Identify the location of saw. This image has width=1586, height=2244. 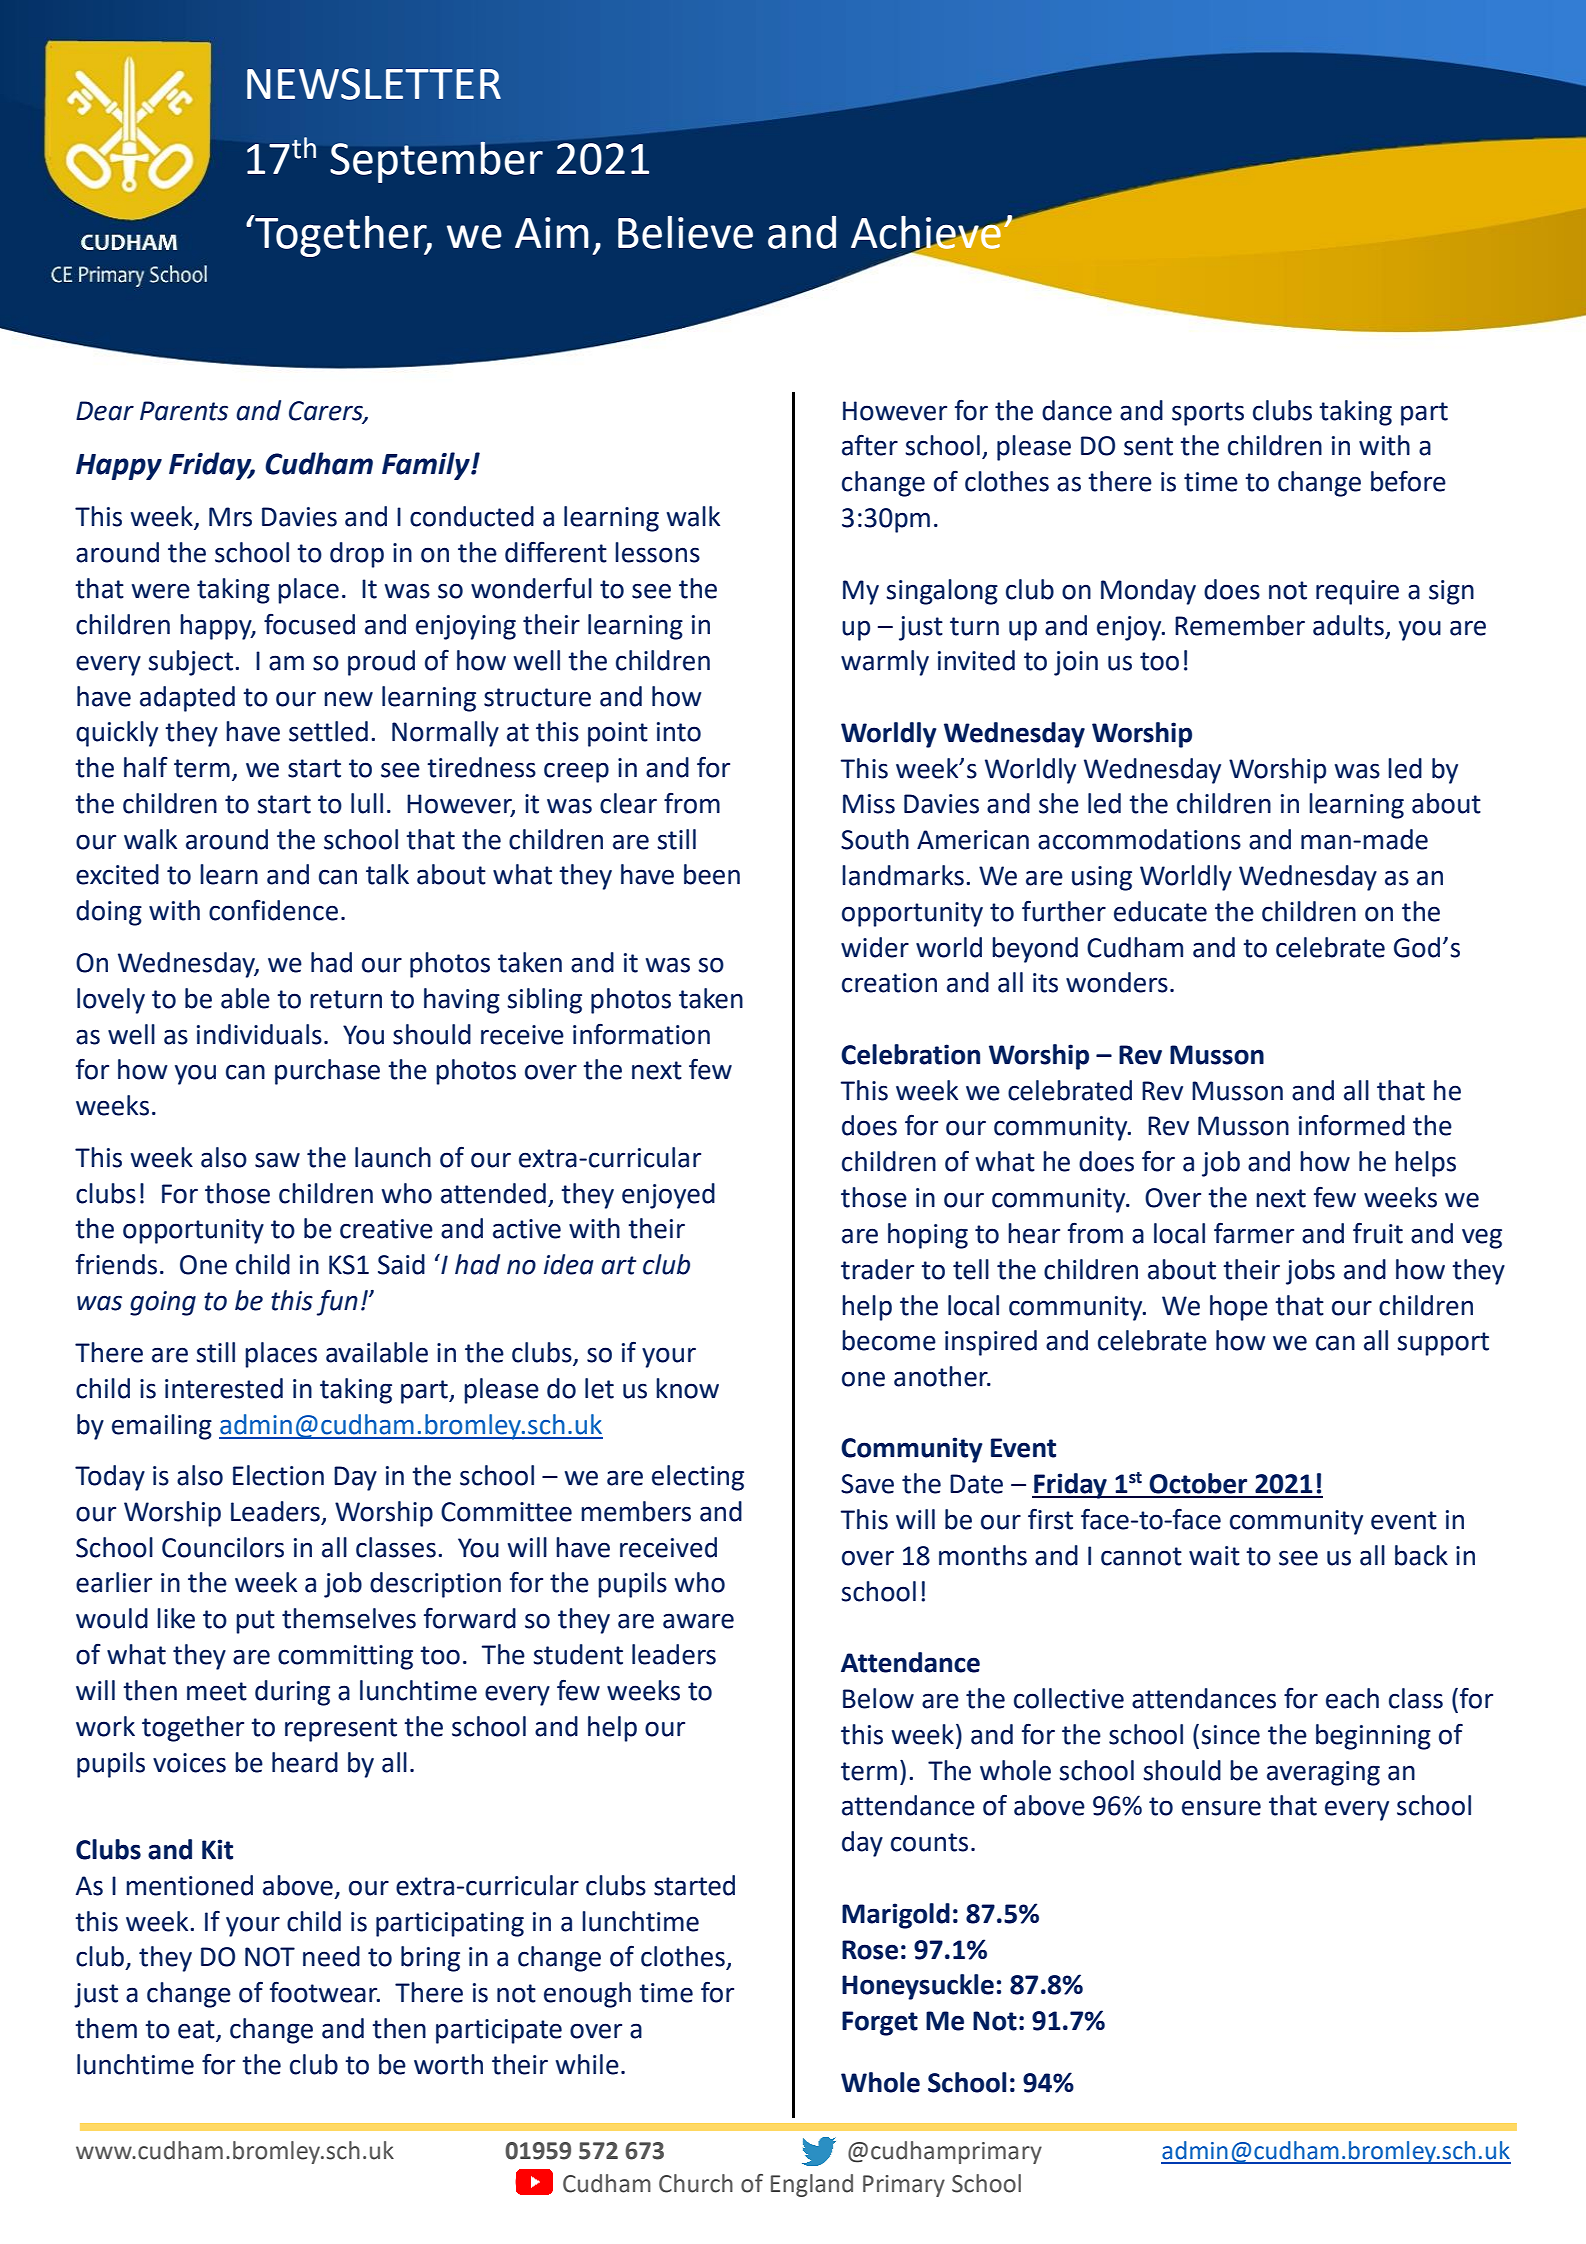
(277, 1160).
